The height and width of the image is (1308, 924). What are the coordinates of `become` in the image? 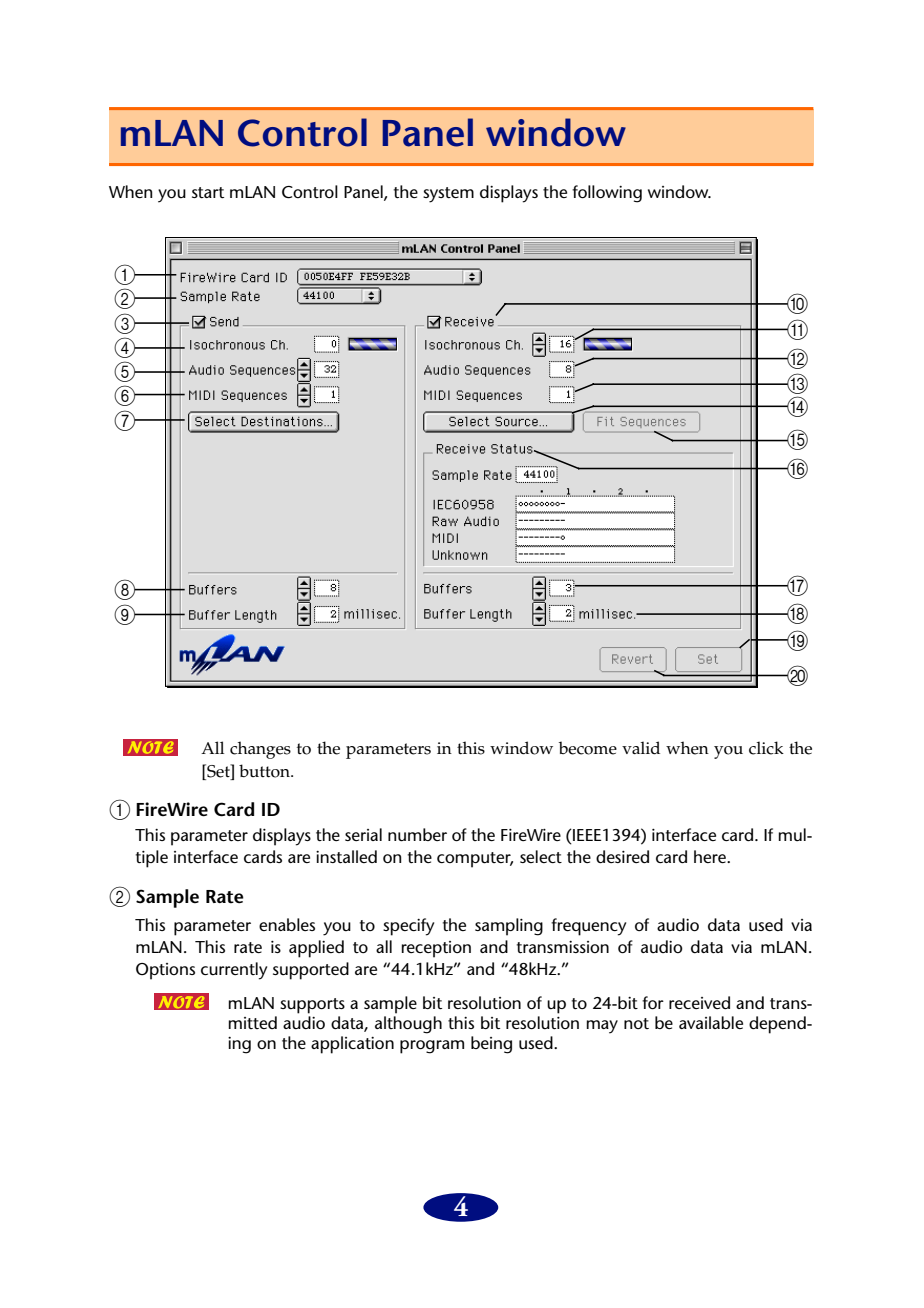 It's located at (588, 748).
